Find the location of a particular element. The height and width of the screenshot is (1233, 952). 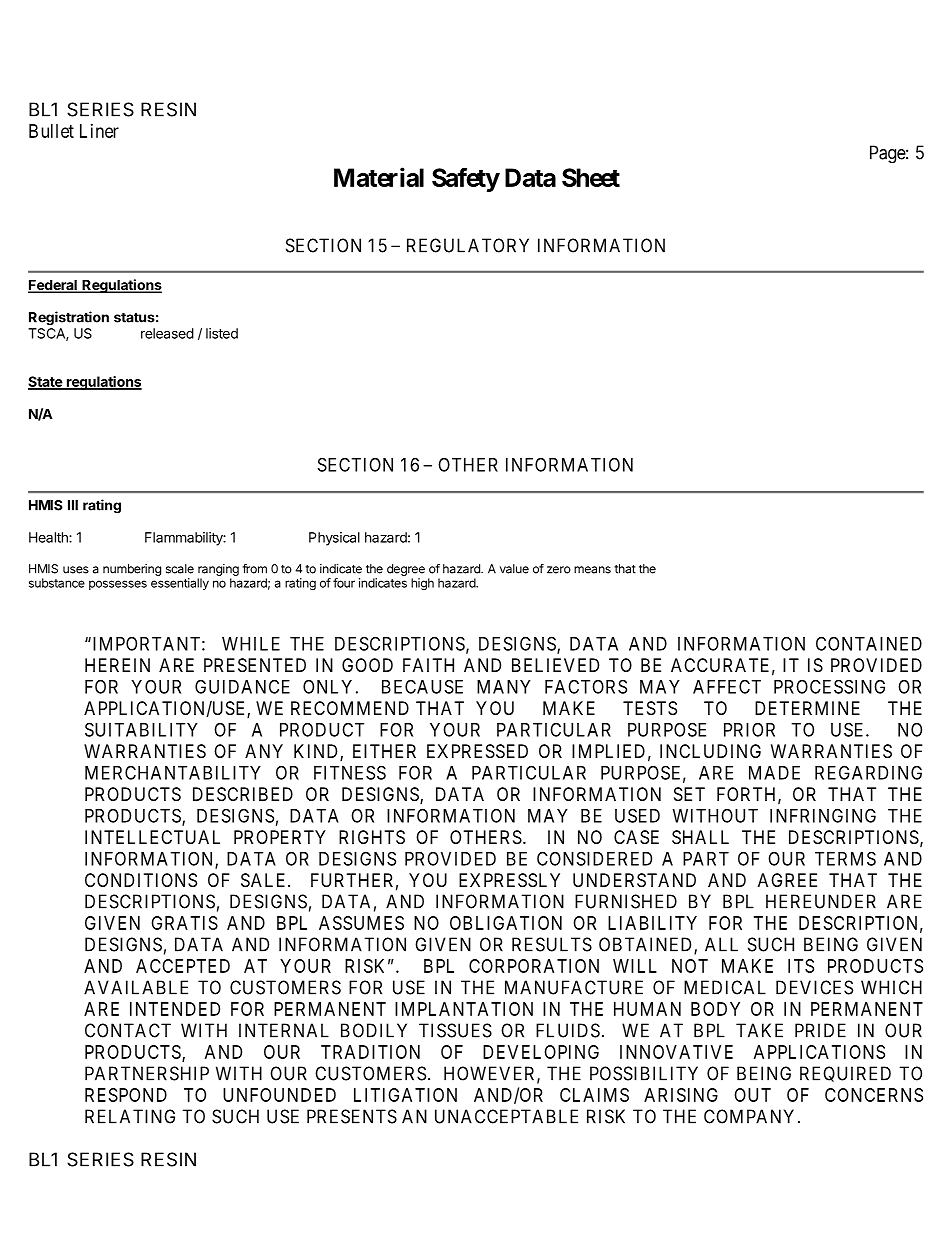

INTELLECTUAL is located at coordinates (152, 837).
